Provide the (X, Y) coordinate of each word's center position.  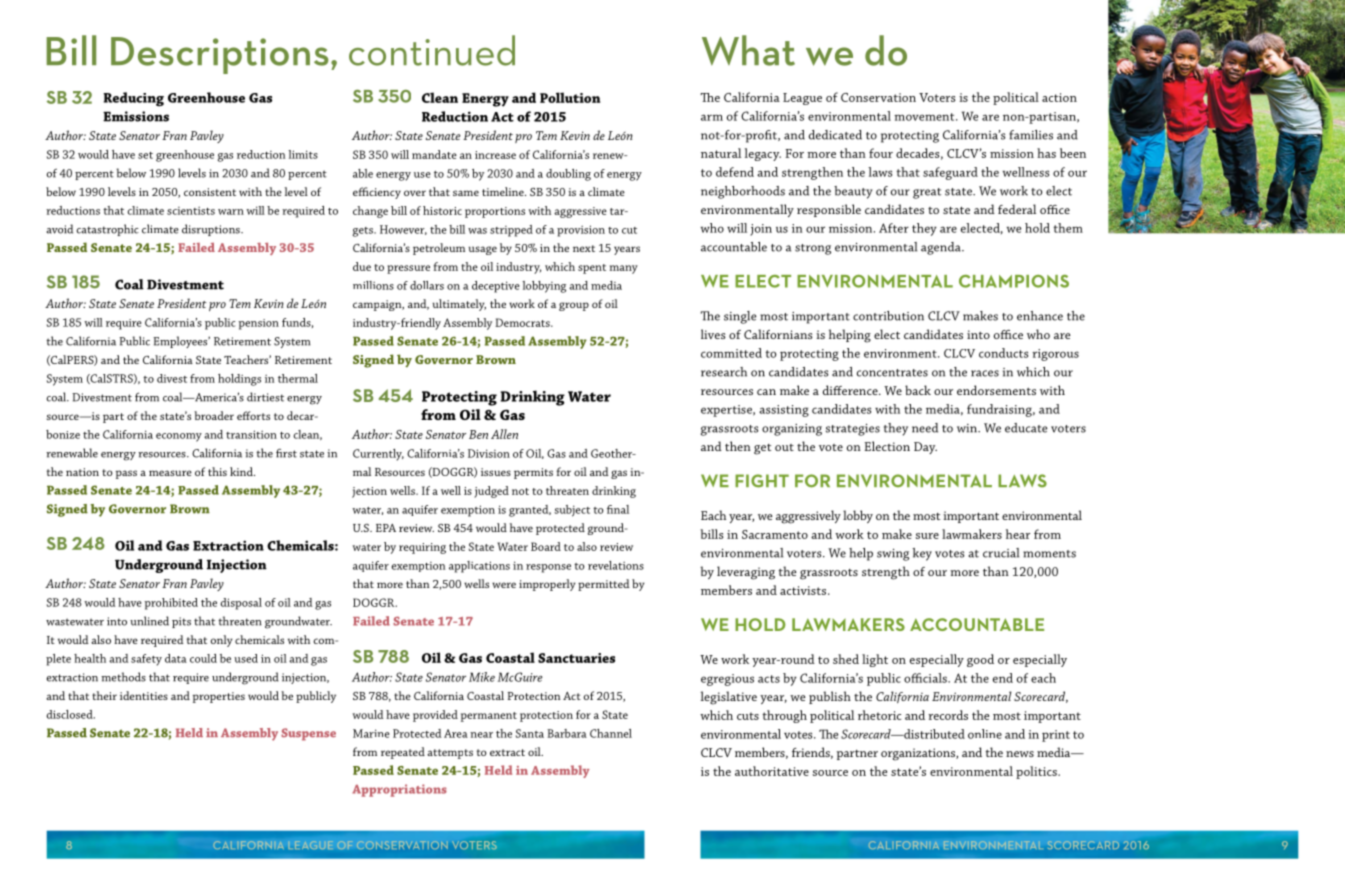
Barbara (567, 733)
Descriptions (220, 55)
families (1031, 135)
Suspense (308, 734)
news (1020, 754)
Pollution (570, 97)
